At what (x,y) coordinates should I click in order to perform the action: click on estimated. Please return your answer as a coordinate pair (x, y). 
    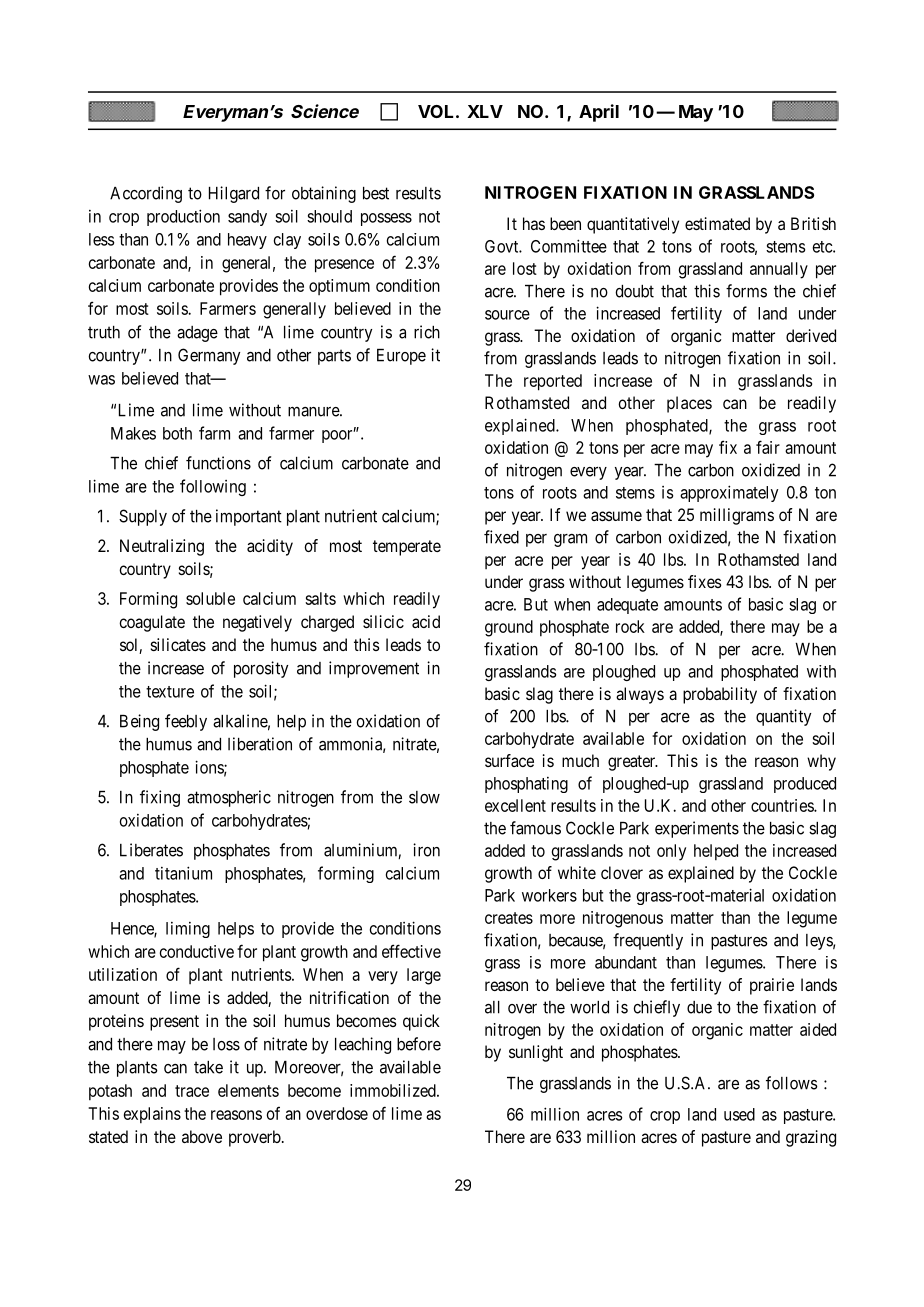
    Looking at the image, I should click on (717, 223).
